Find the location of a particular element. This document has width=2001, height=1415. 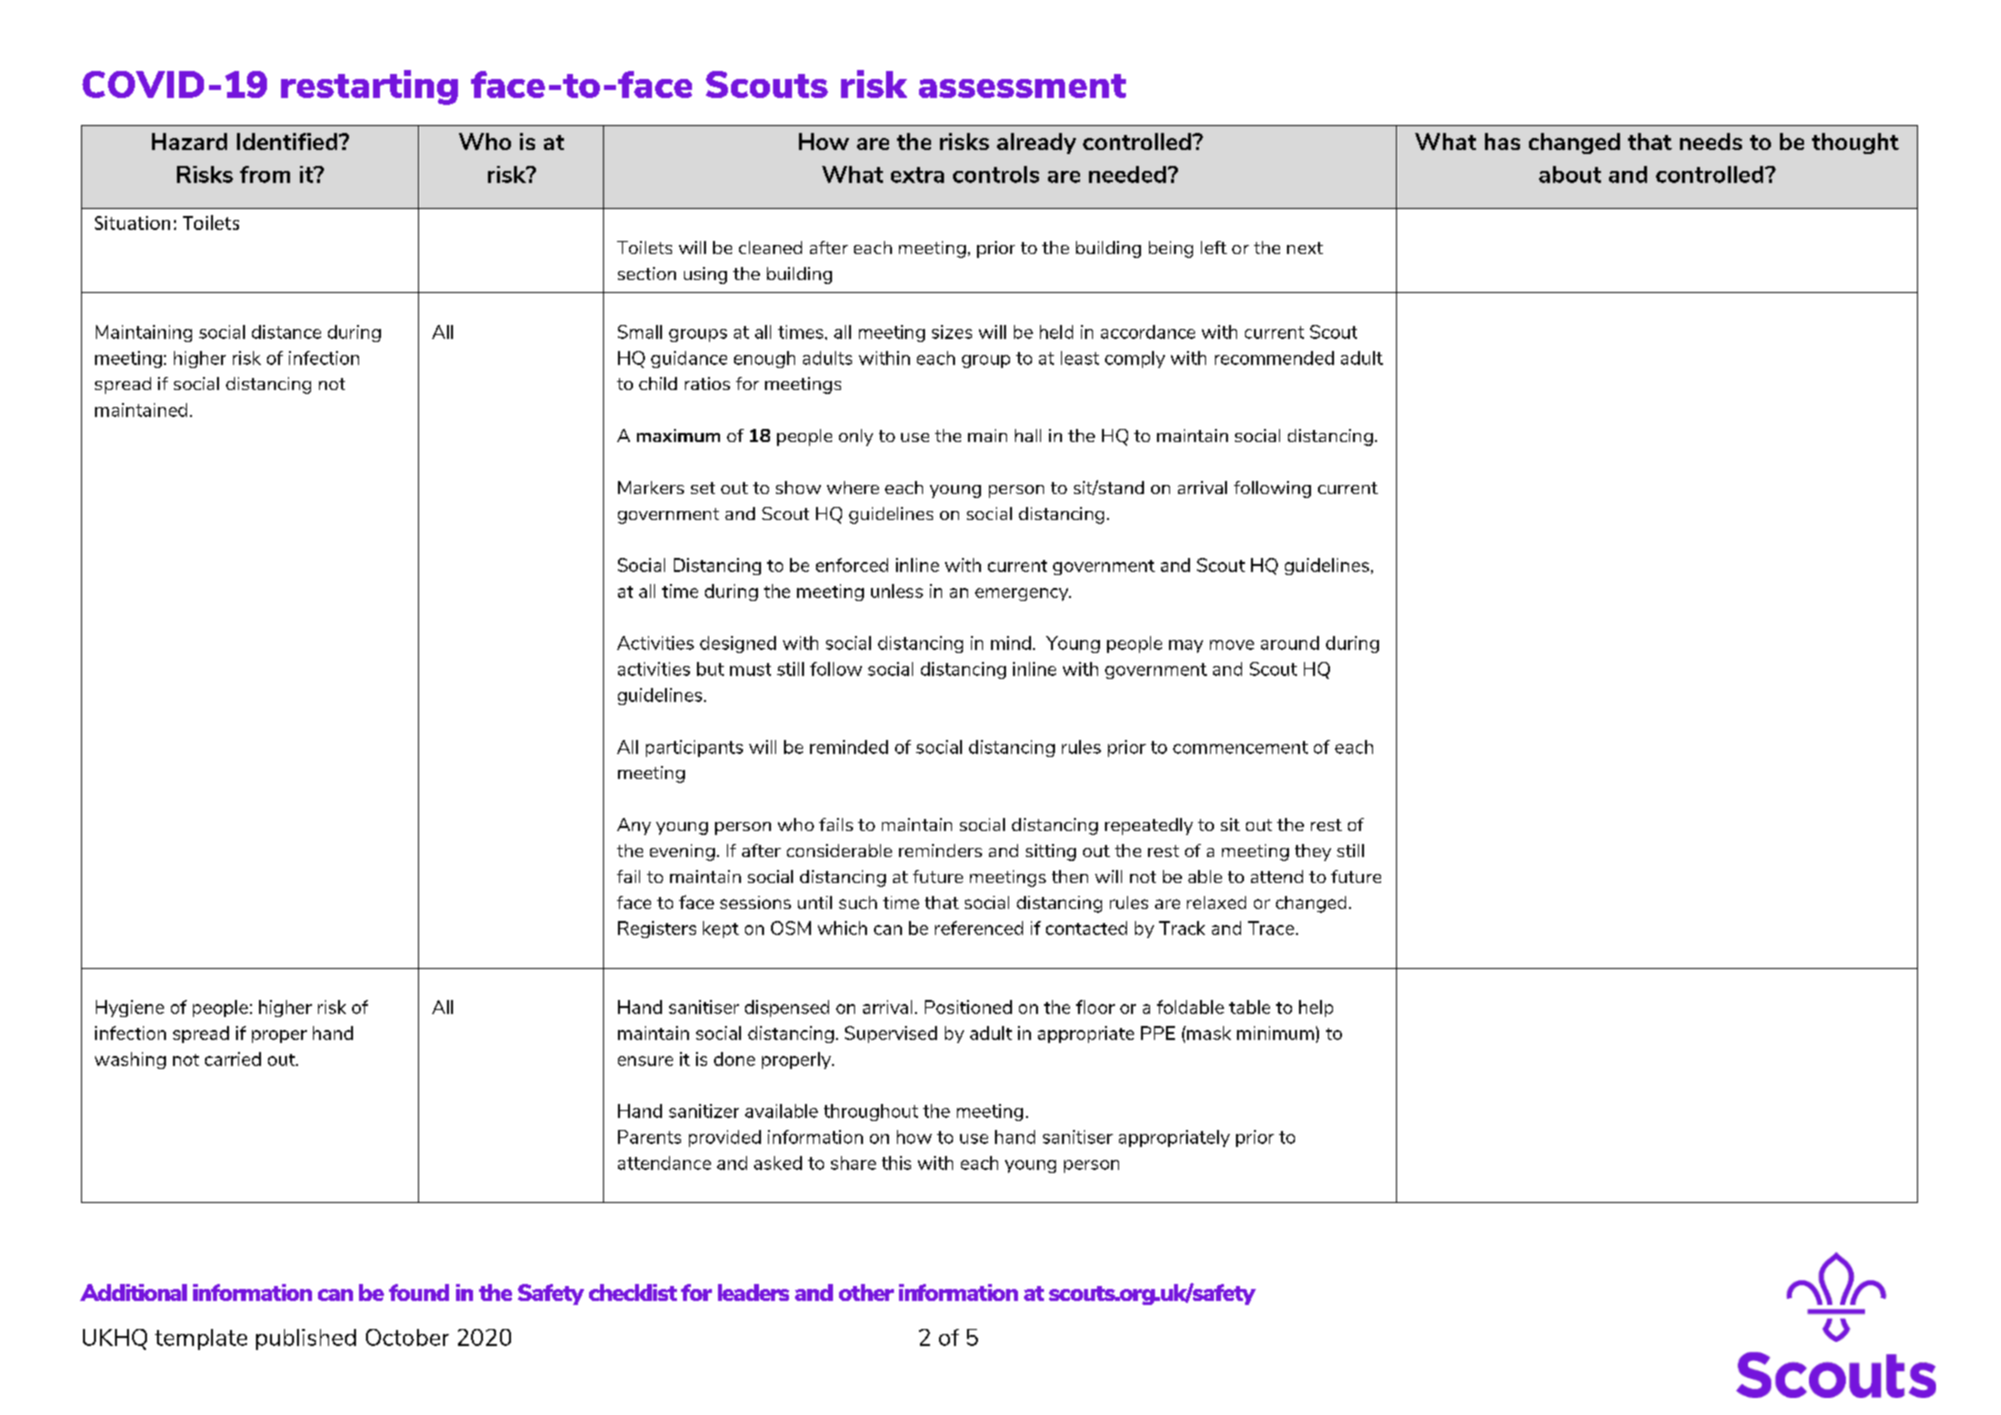

needs is located at coordinates (1711, 141).
